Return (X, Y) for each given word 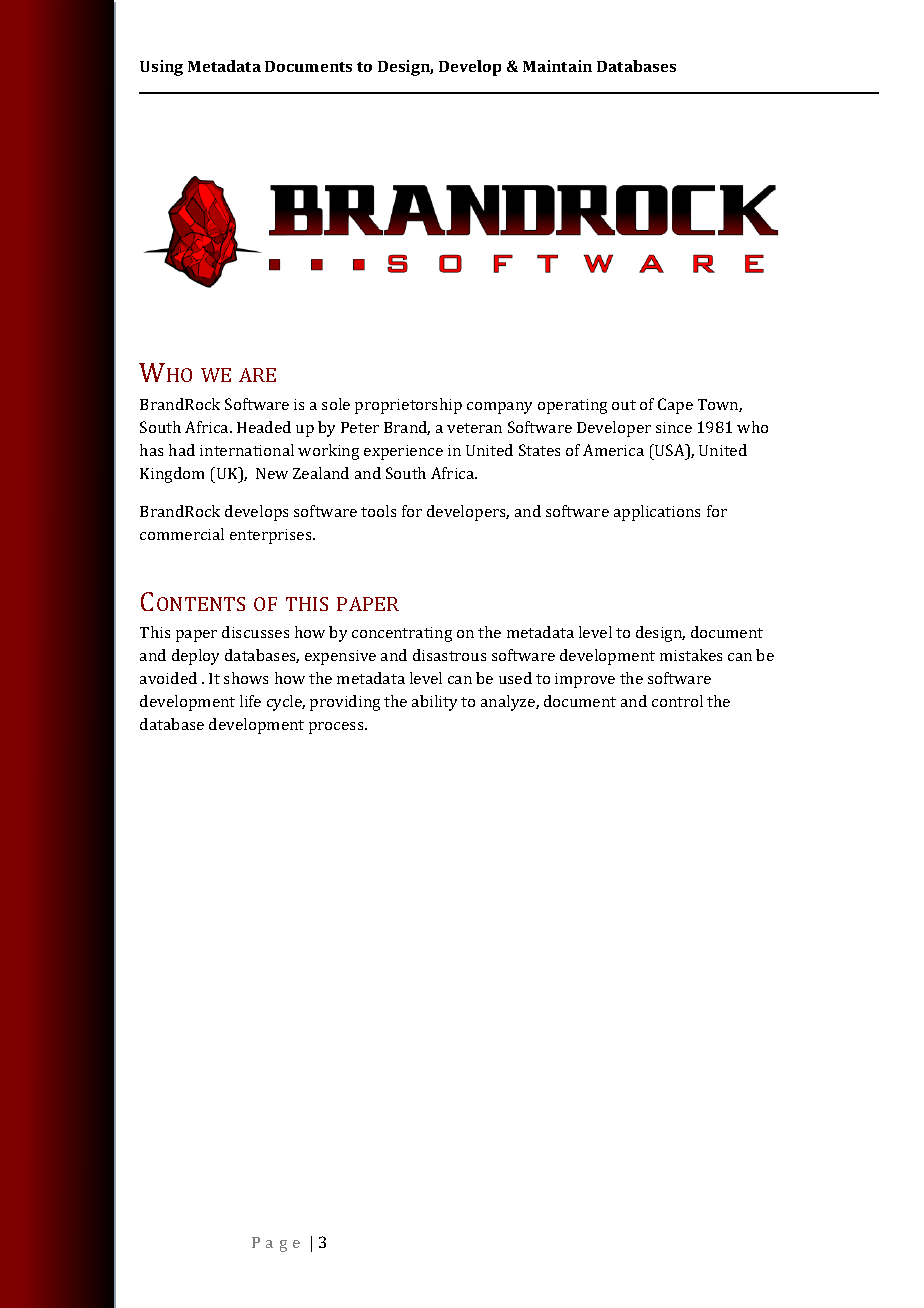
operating (572, 406)
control (677, 701)
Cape (675, 406)
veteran (474, 428)
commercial (182, 534)
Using (161, 68)
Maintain (557, 66)
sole (336, 404)
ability (434, 703)
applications (657, 513)
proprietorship (408, 406)
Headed (264, 427)
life (250, 701)
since (674, 427)
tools (378, 511)
